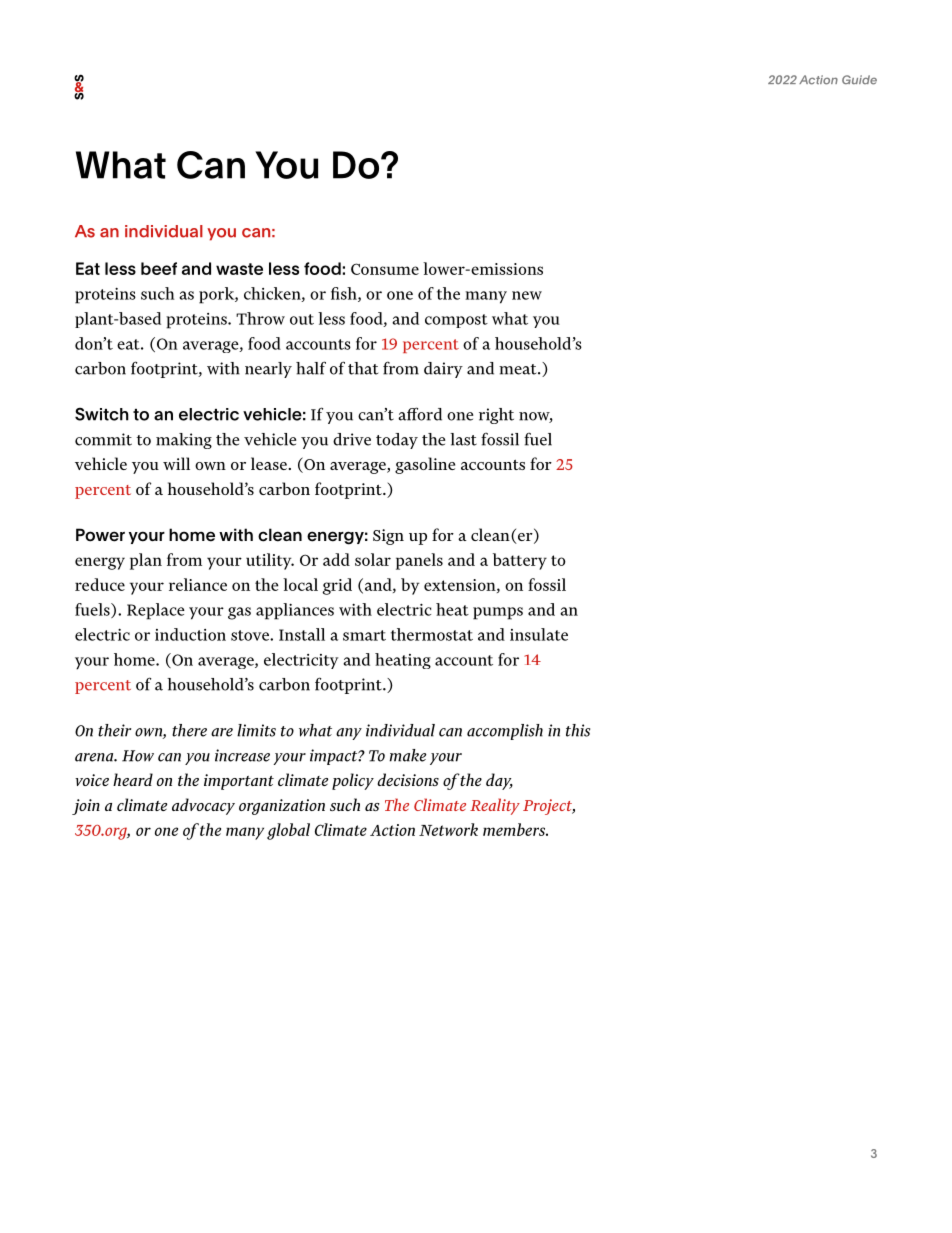 This page has width=952, height=1233. What do you see at coordinates (859, 80) in the page?
I see `Guide` at bounding box center [859, 80].
